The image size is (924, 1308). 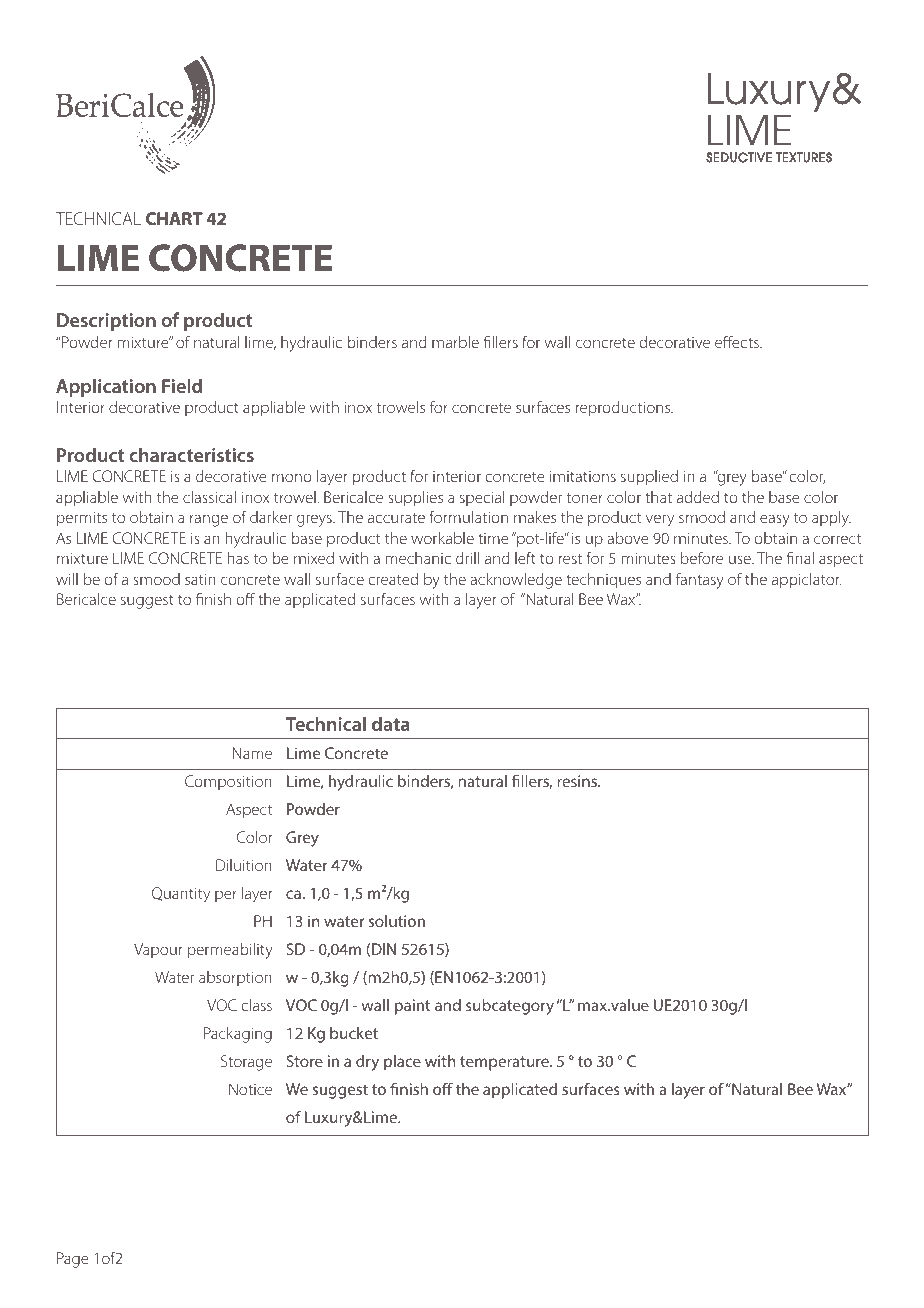 What do you see at coordinates (482, 498) in the document?
I see `special` at bounding box center [482, 498].
